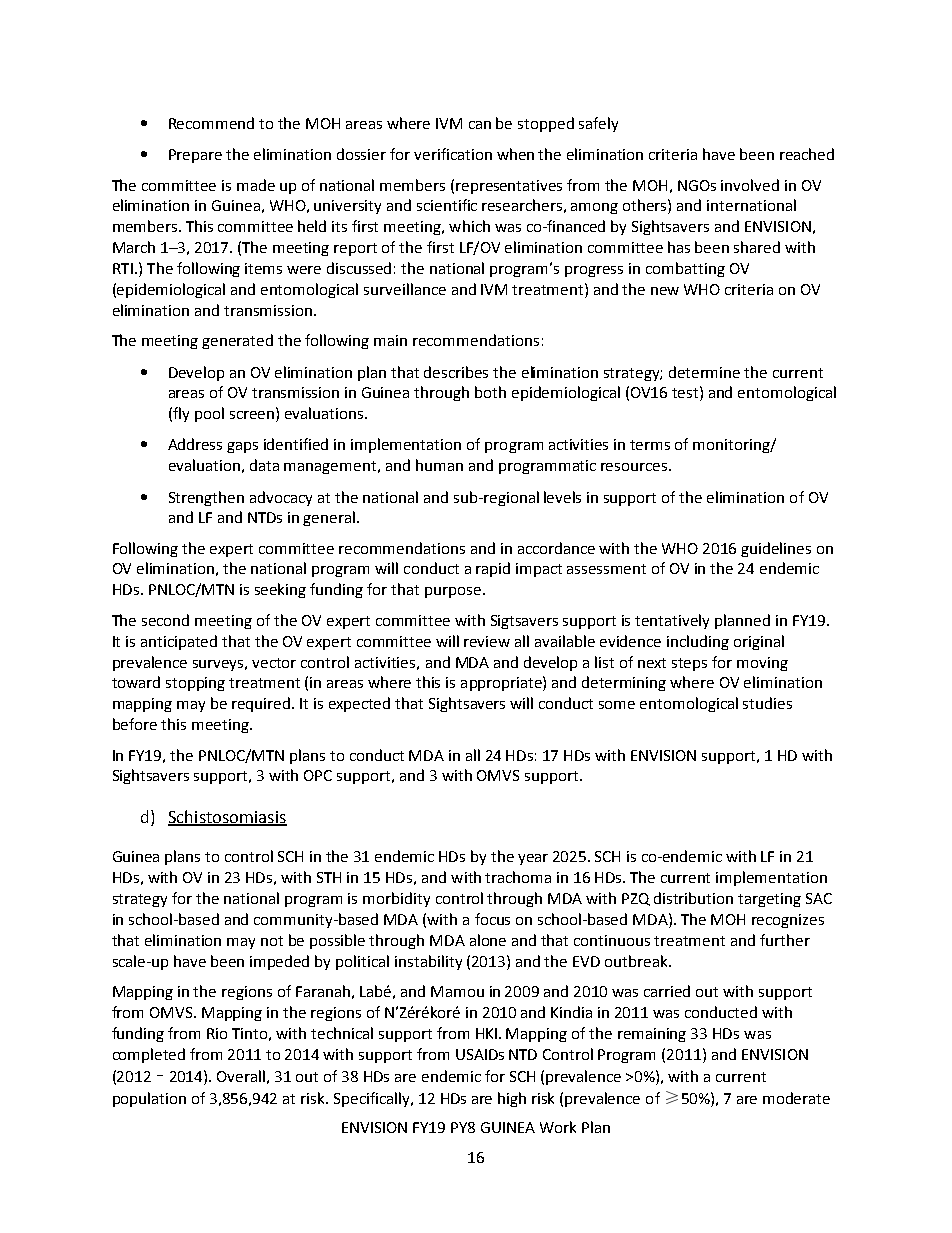 The image size is (952, 1233). I want to click on anticipated, so click(179, 642).
